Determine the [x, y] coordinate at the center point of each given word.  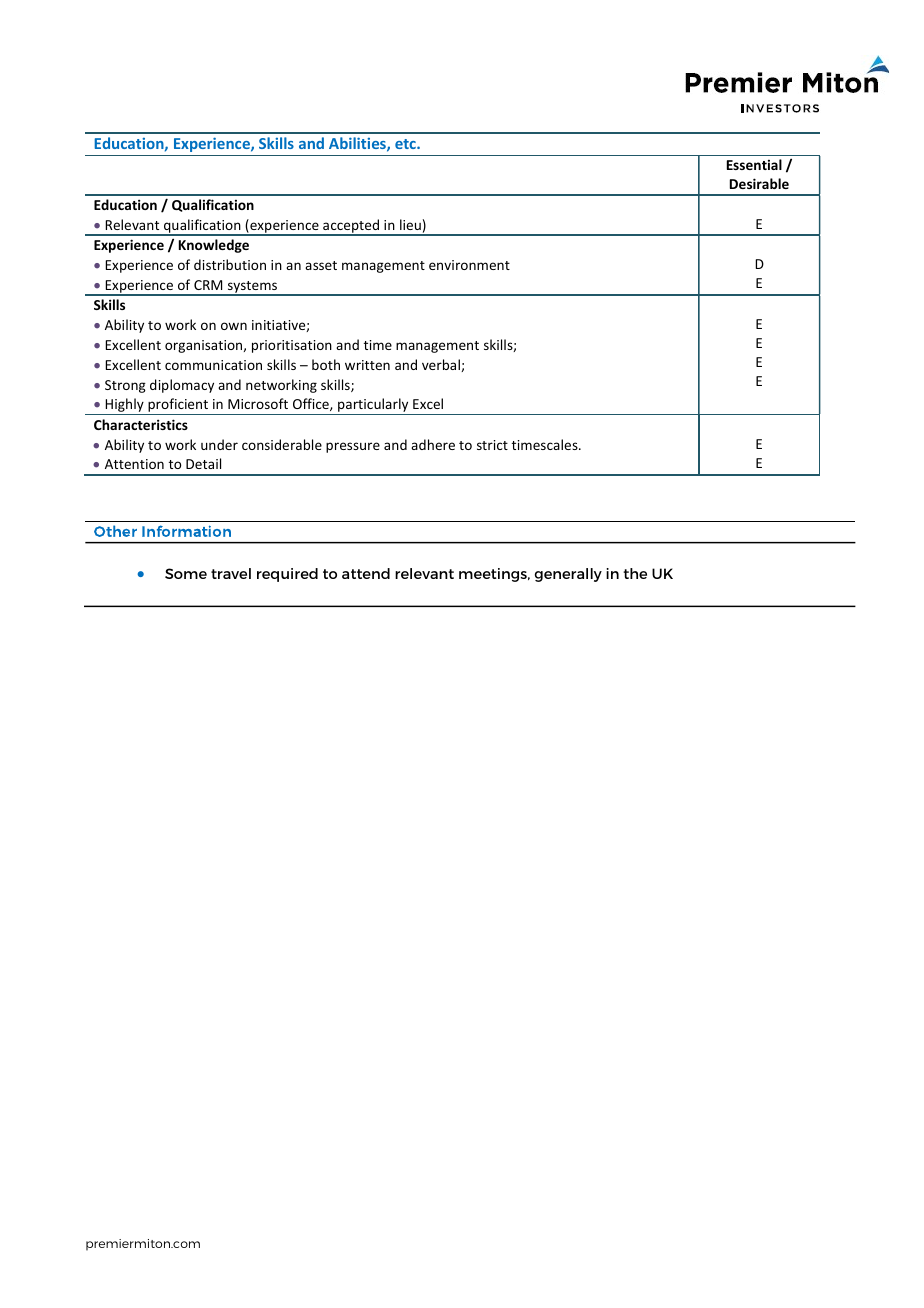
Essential [754, 164]
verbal [442, 365]
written [367, 365]
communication [213, 365]
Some [186, 573]
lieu [410, 224]
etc [406, 144]
